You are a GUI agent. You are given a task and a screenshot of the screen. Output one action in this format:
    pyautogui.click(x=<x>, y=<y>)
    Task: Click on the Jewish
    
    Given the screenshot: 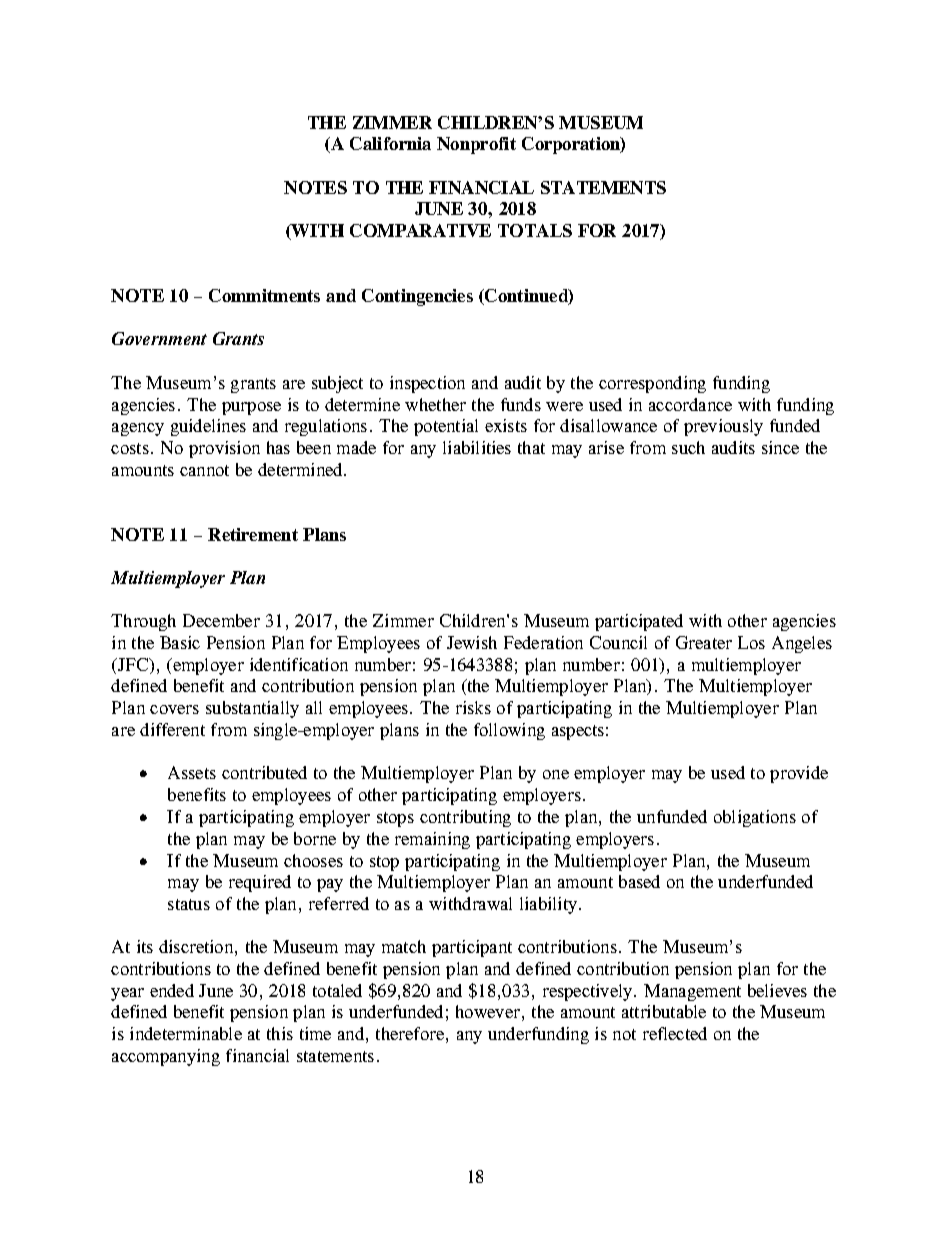 What is the action you would take?
    pyautogui.click(x=472, y=642)
